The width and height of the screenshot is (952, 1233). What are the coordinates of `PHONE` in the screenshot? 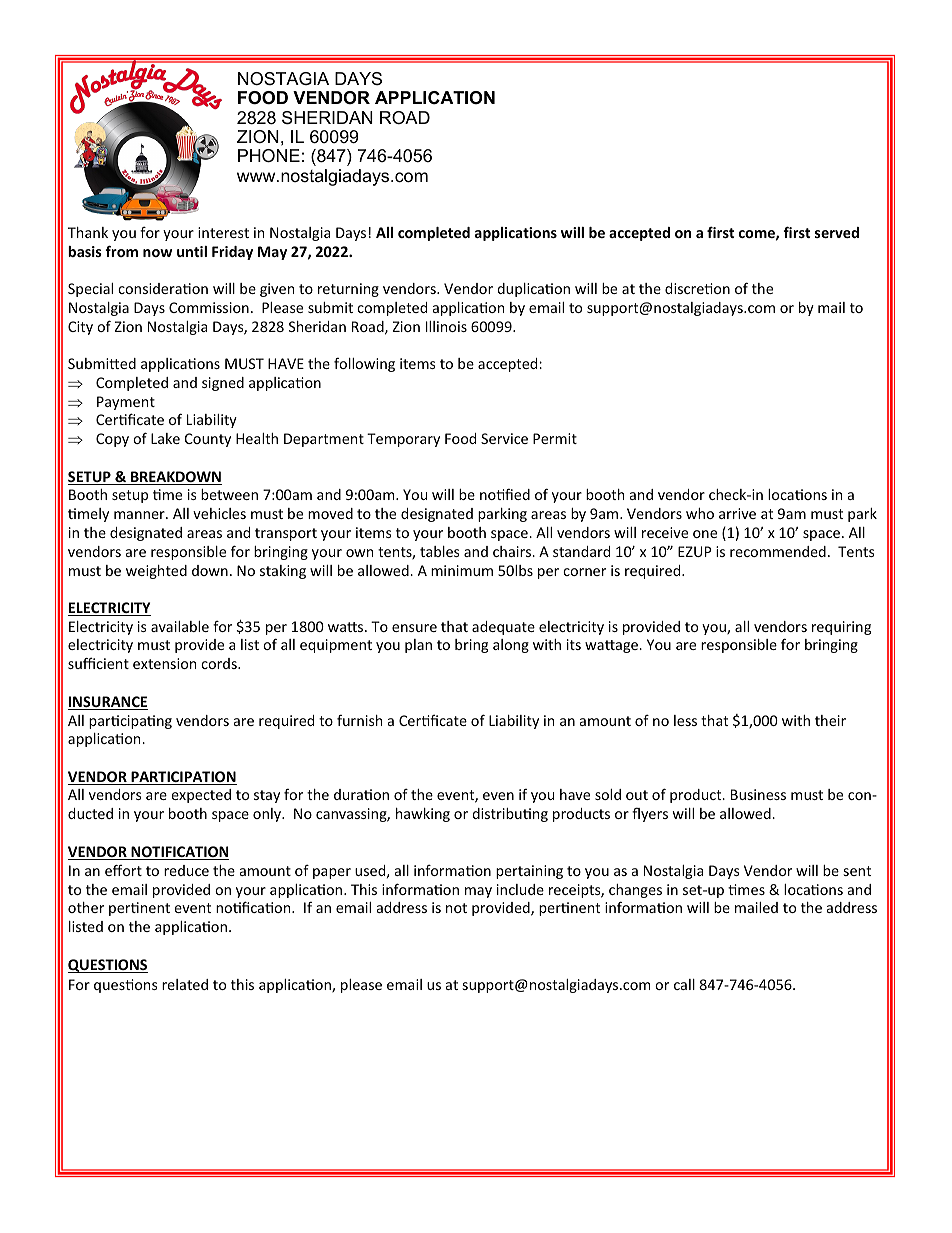 It's located at (269, 155).
